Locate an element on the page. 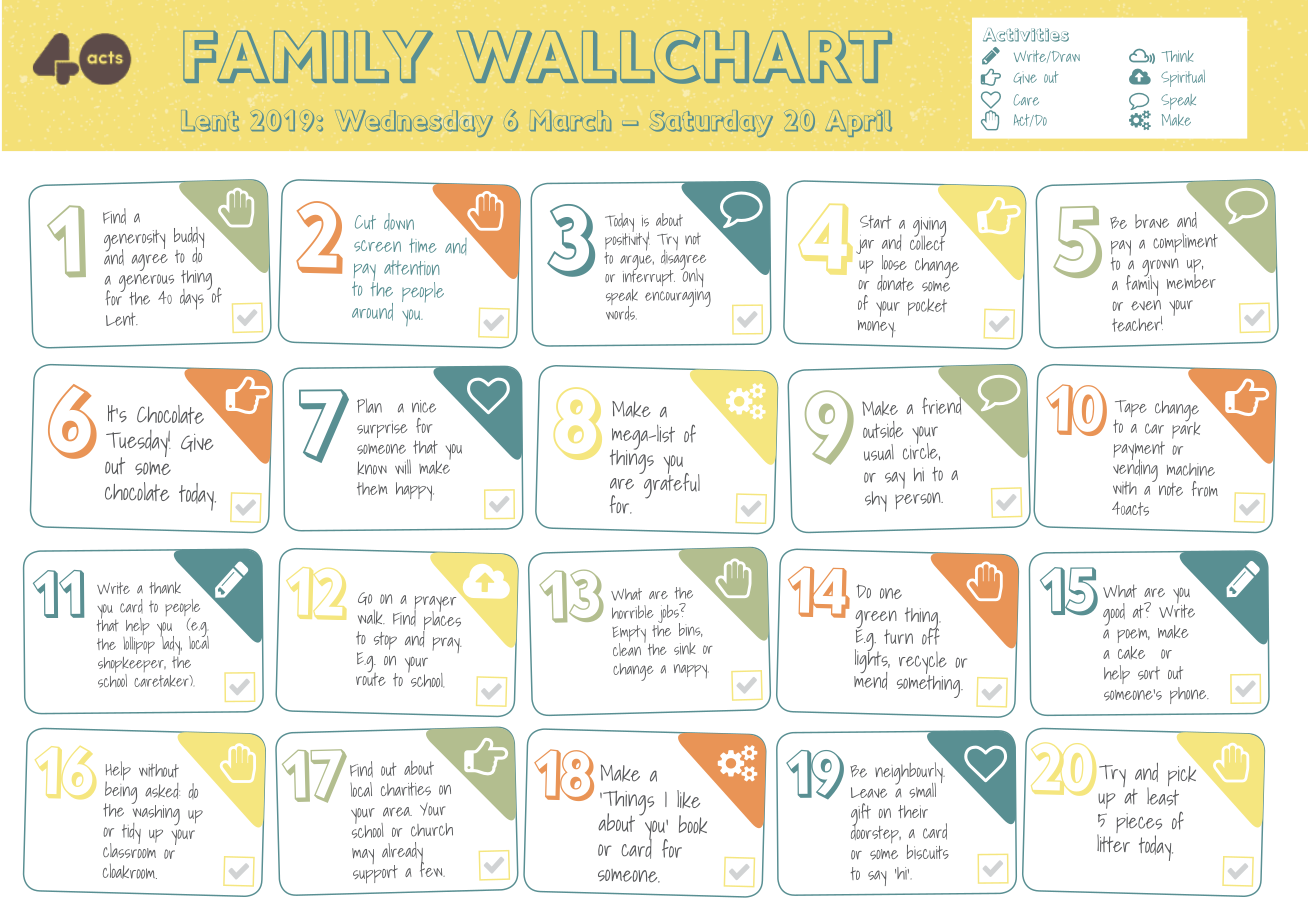  nice is located at coordinates (424, 406).
